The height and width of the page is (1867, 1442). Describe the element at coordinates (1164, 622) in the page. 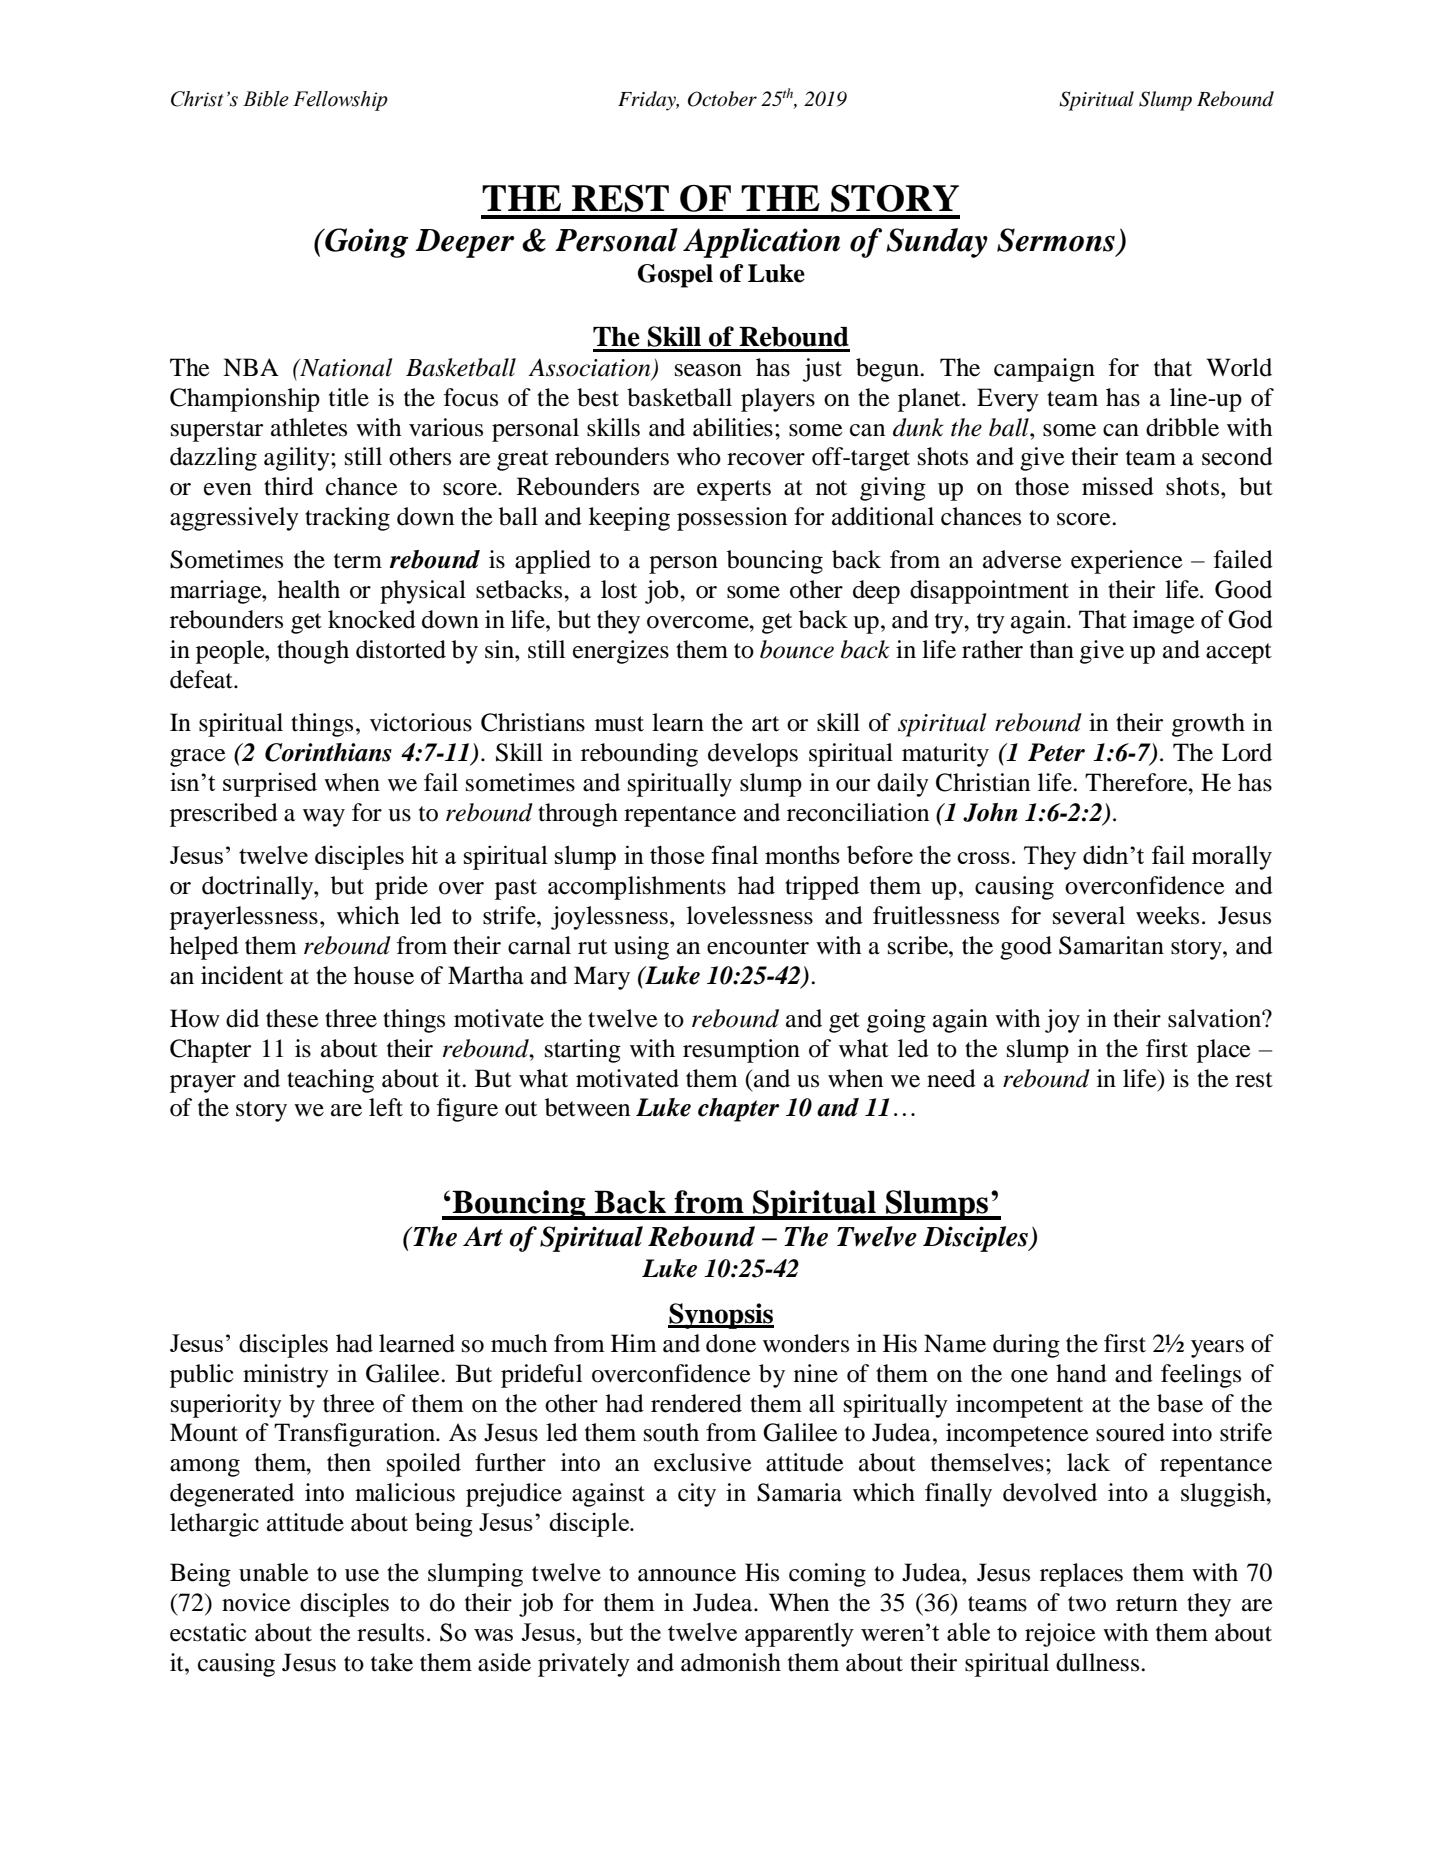

I see `image` at that location.
